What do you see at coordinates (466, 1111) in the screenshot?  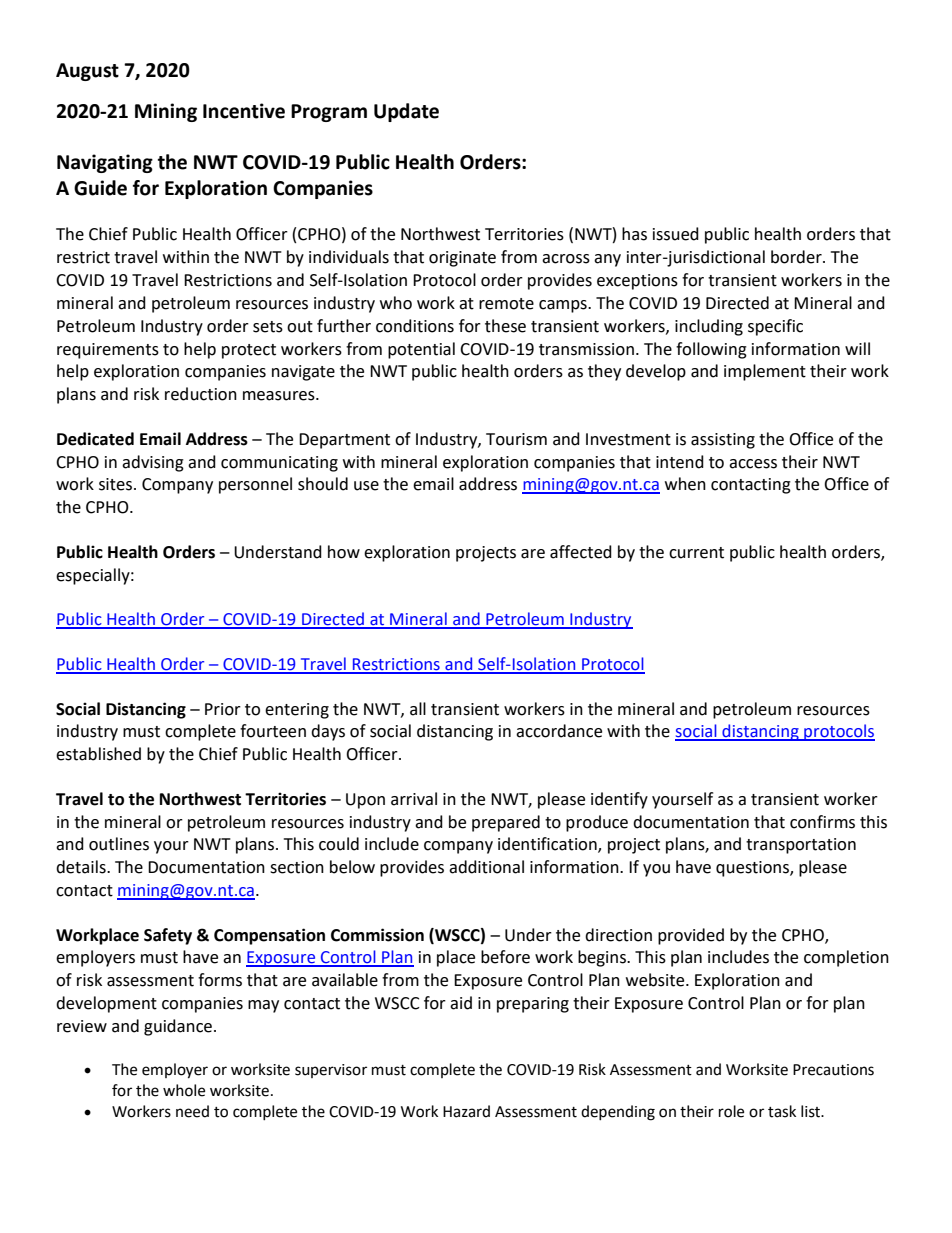 I see `Hazard` at bounding box center [466, 1111].
